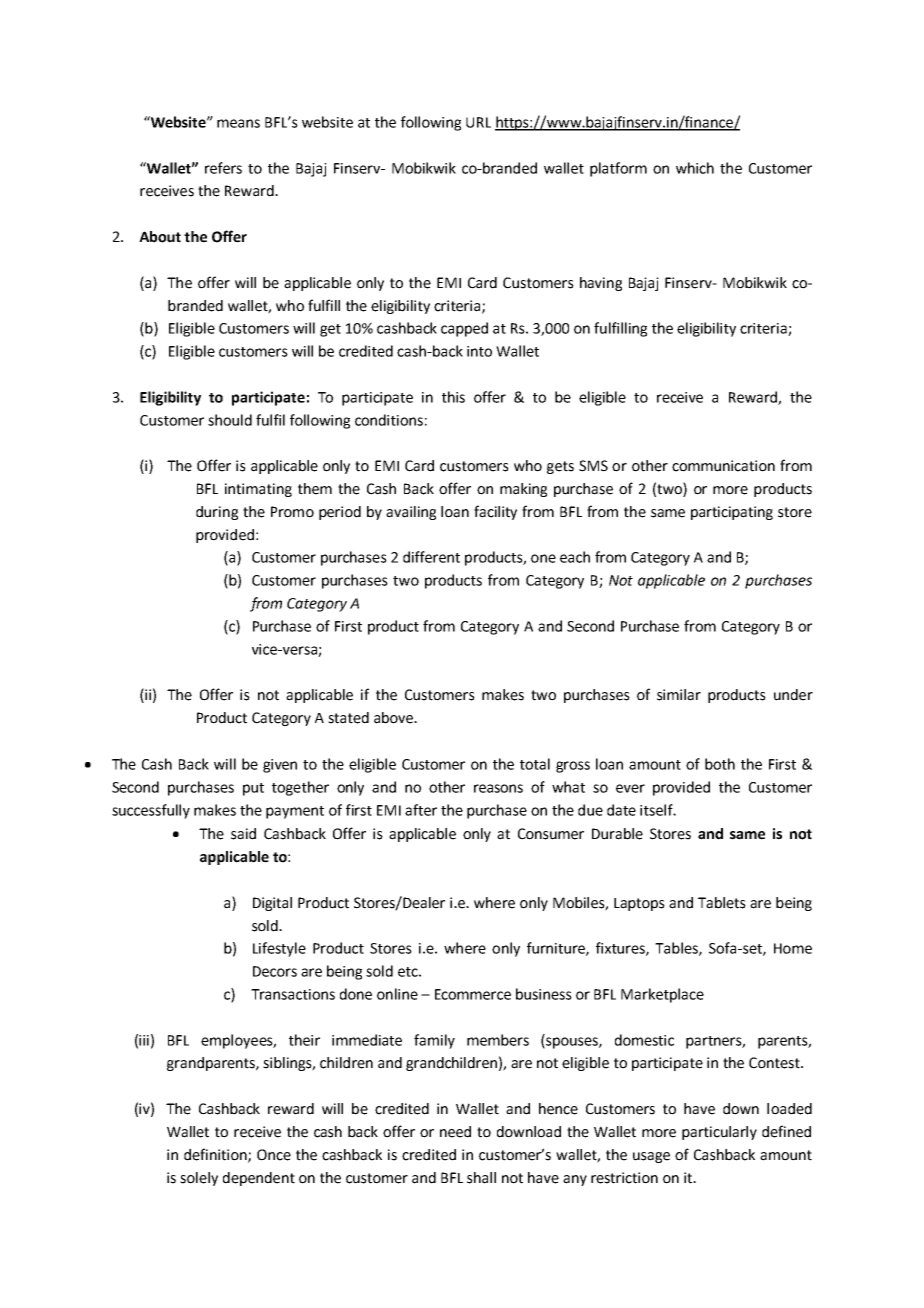 The width and height of the screenshot is (924, 1308). What do you see at coordinates (223, 168) in the screenshot?
I see `refers` at bounding box center [223, 168].
